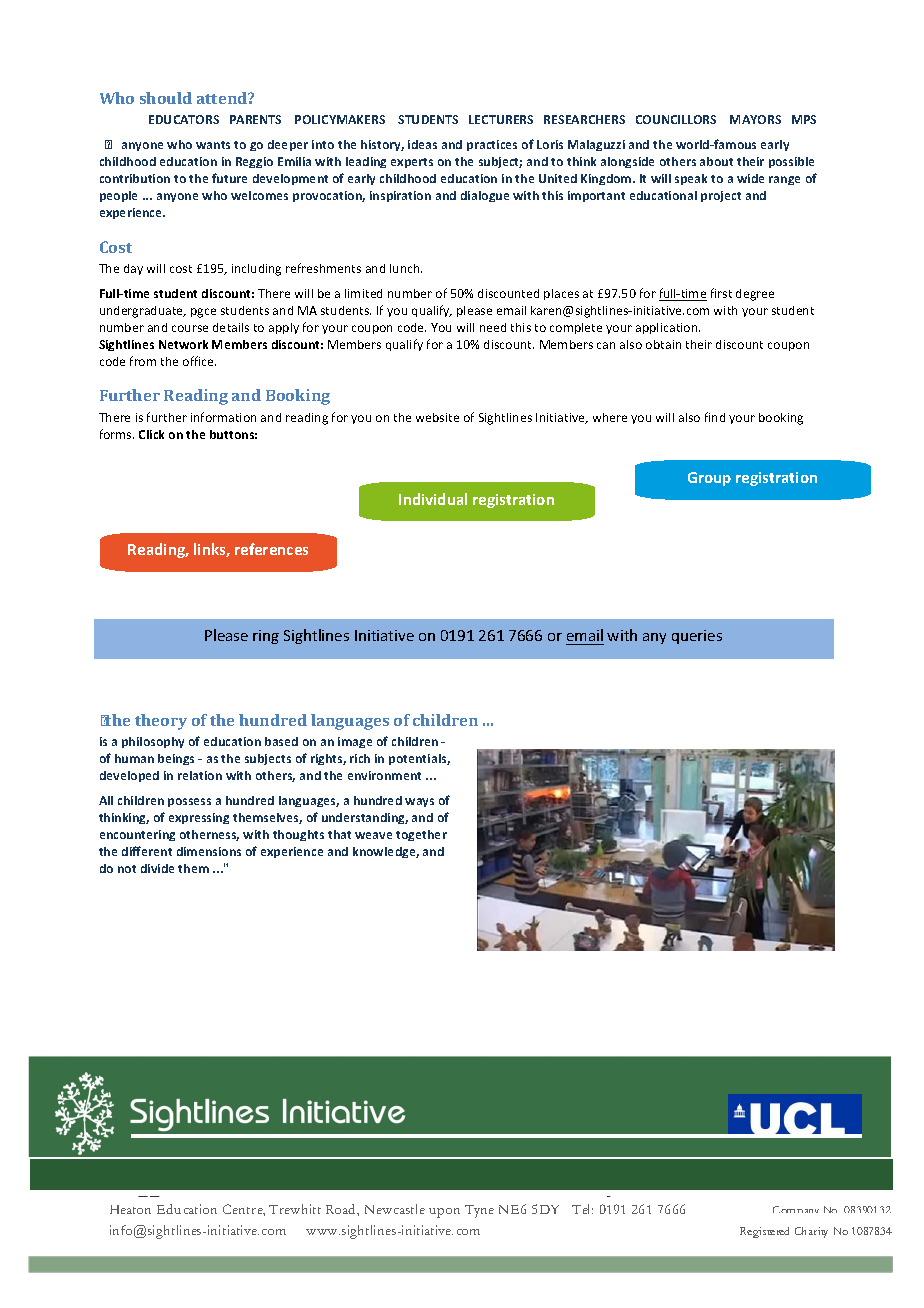  What do you see at coordinates (764, 1232) in the image?
I see `Registered` at bounding box center [764, 1232].
